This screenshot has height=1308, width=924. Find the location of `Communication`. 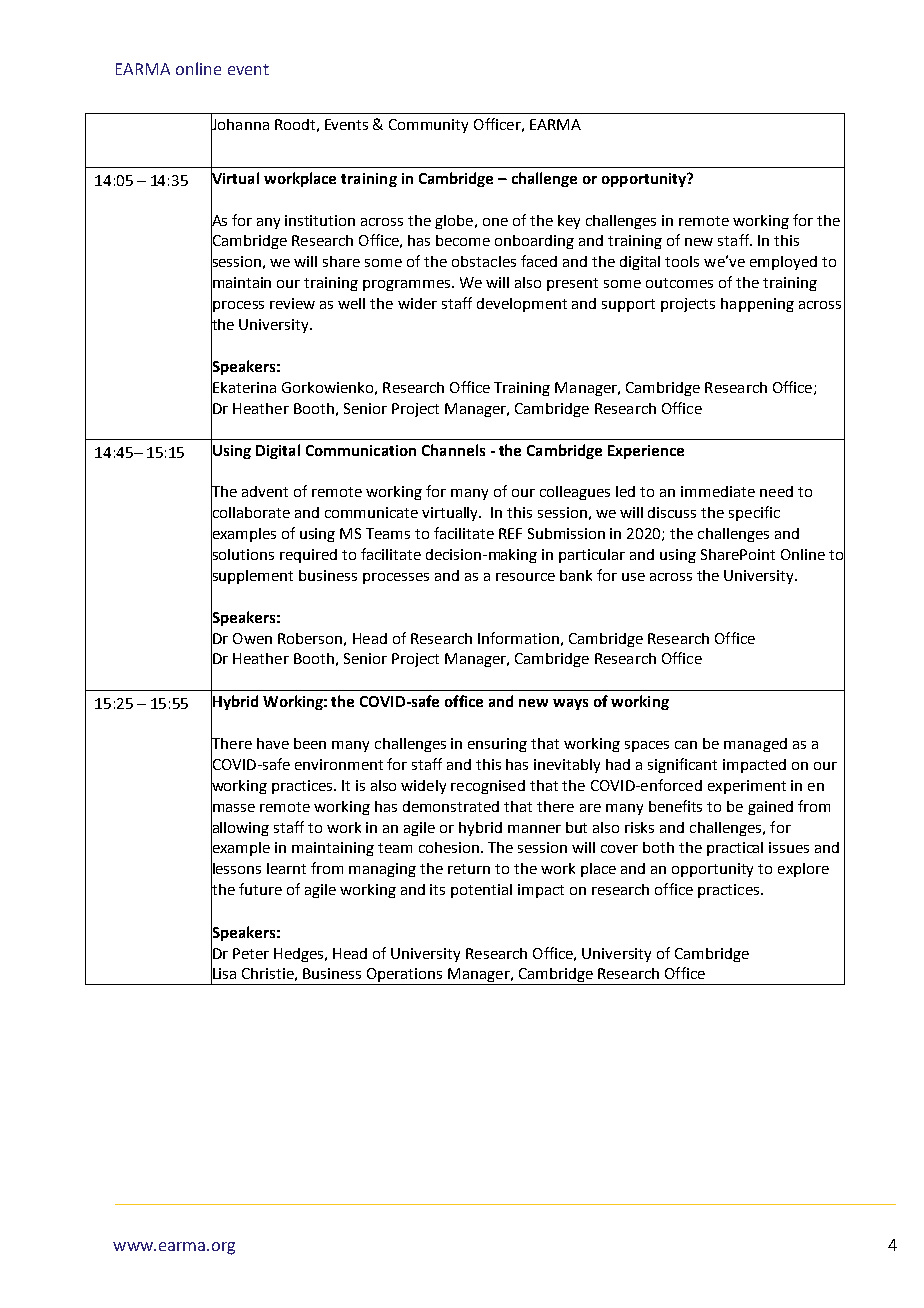

Communication is located at coordinates (361, 450).
